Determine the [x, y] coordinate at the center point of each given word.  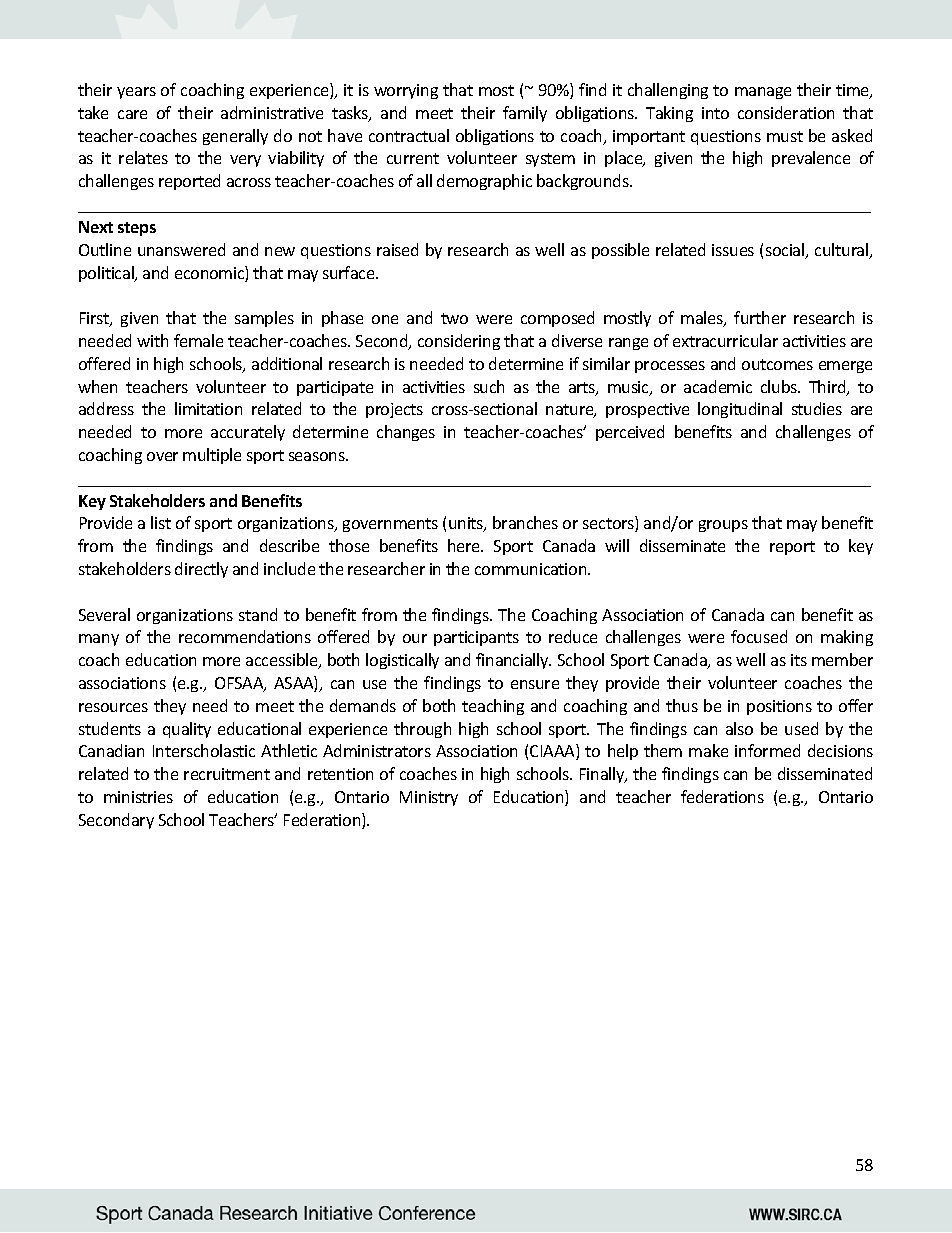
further [760, 317]
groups [723, 526]
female [198, 340]
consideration [786, 112]
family [525, 114]
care [132, 114]
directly [201, 570]
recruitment [227, 774]
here [465, 545]
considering [459, 342]
